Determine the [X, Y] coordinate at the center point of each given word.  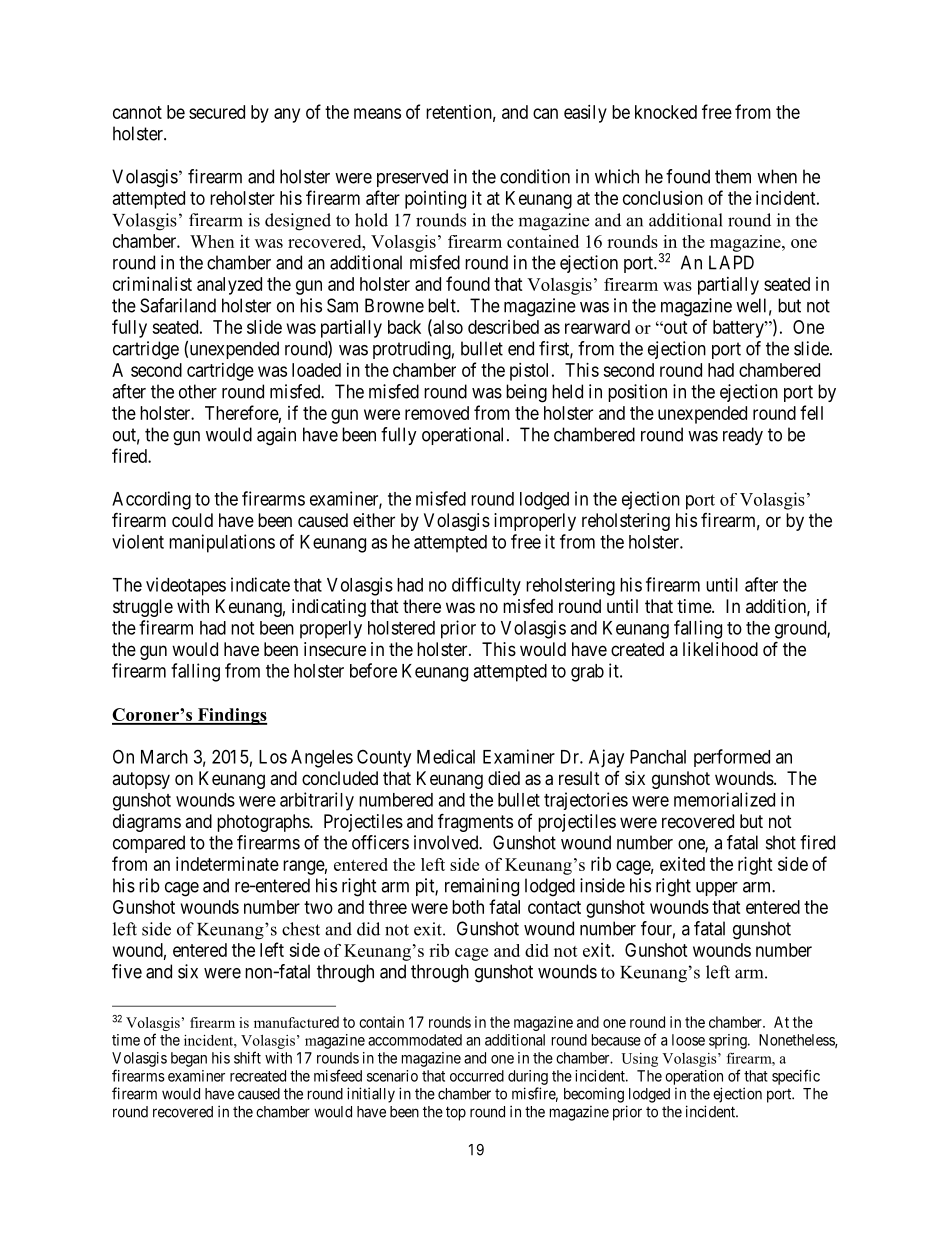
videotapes [186, 586]
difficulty [486, 586]
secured [217, 112]
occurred [477, 1076]
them [733, 176]
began [189, 1059]
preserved [412, 178]
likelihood [720, 649]
